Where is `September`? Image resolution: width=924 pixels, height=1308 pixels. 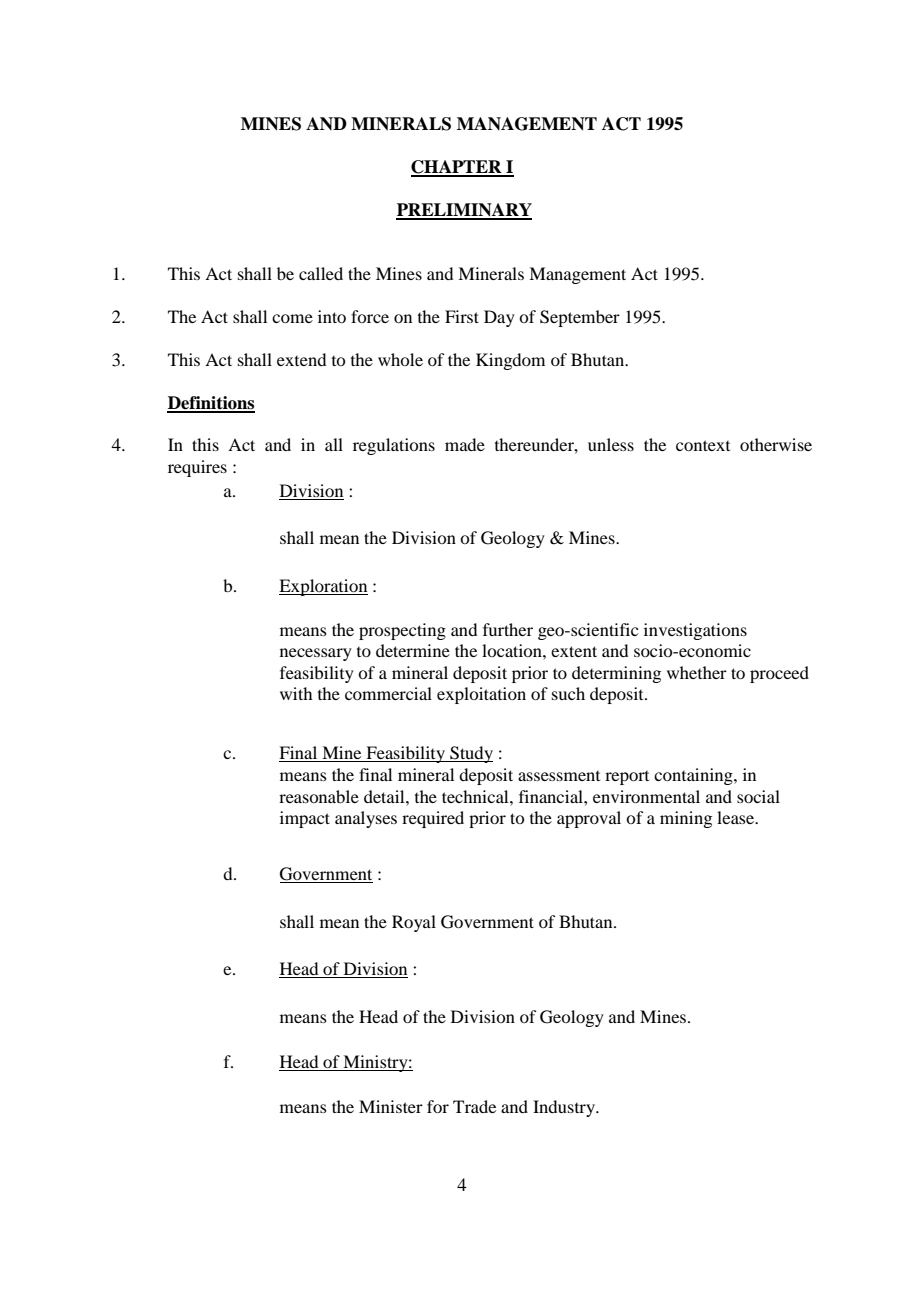 September is located at coordinates (580, 318).
